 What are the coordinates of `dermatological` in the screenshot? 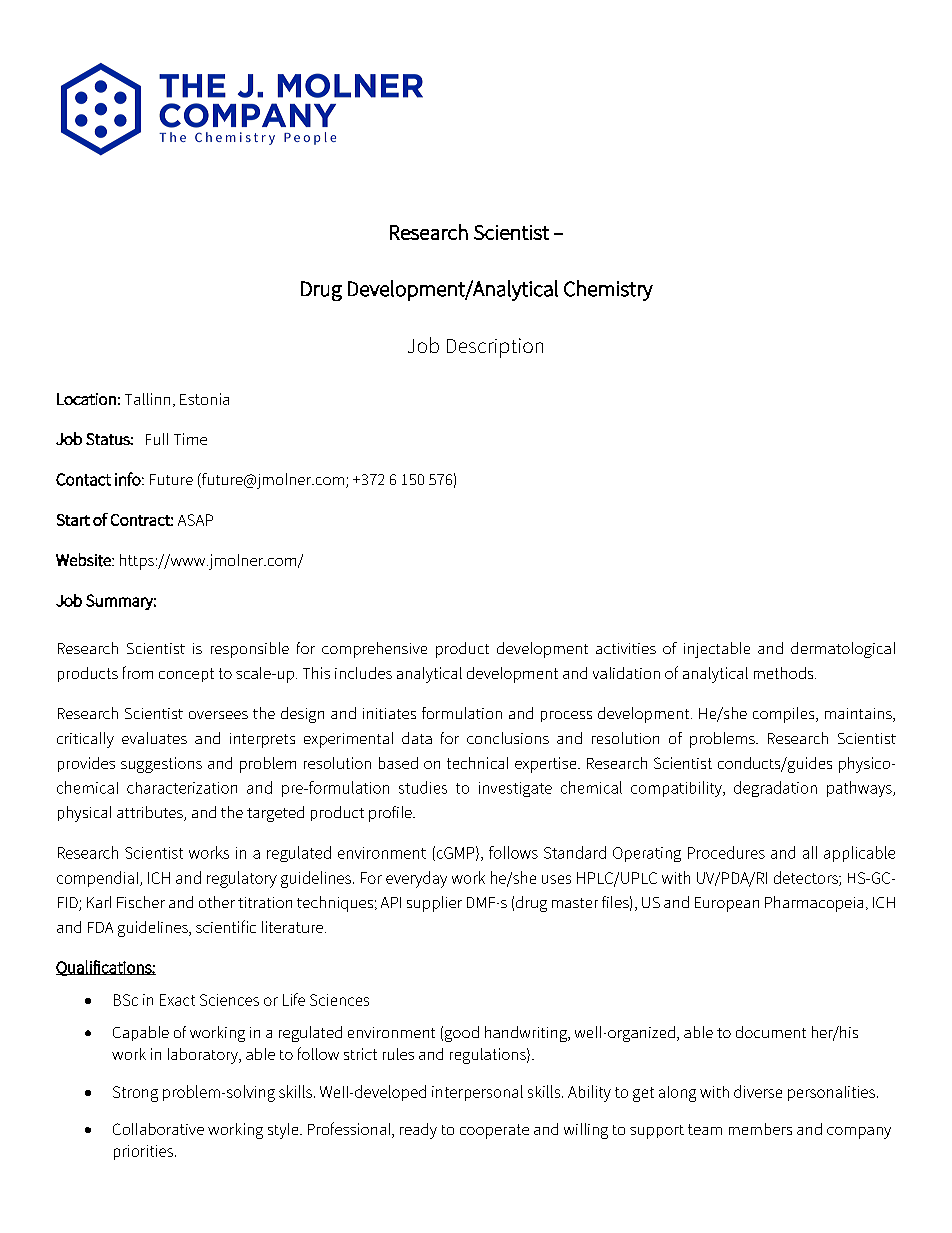 It's located at (843, 650).
